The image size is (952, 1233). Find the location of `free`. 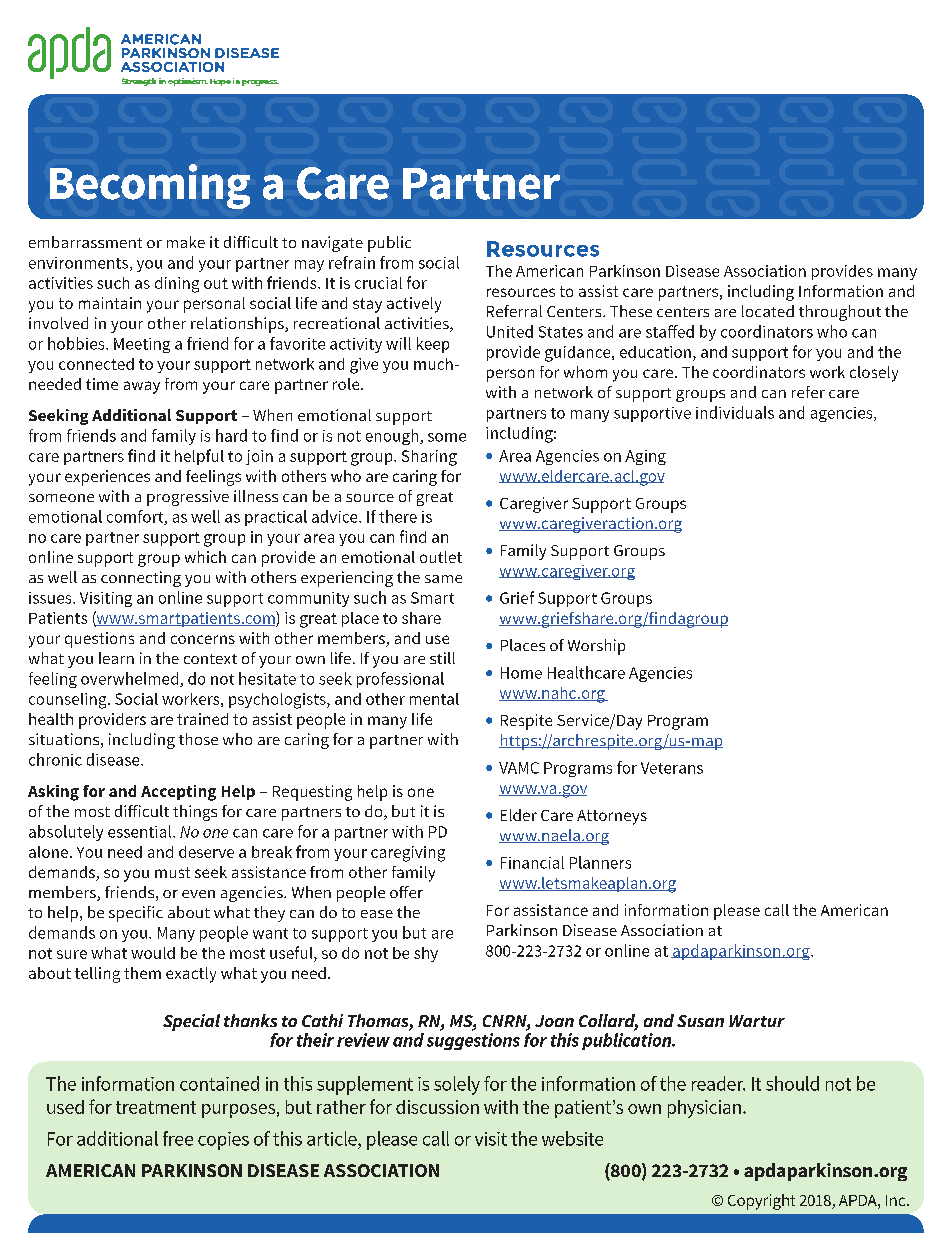

free is located at coordinates (178, 1138).
